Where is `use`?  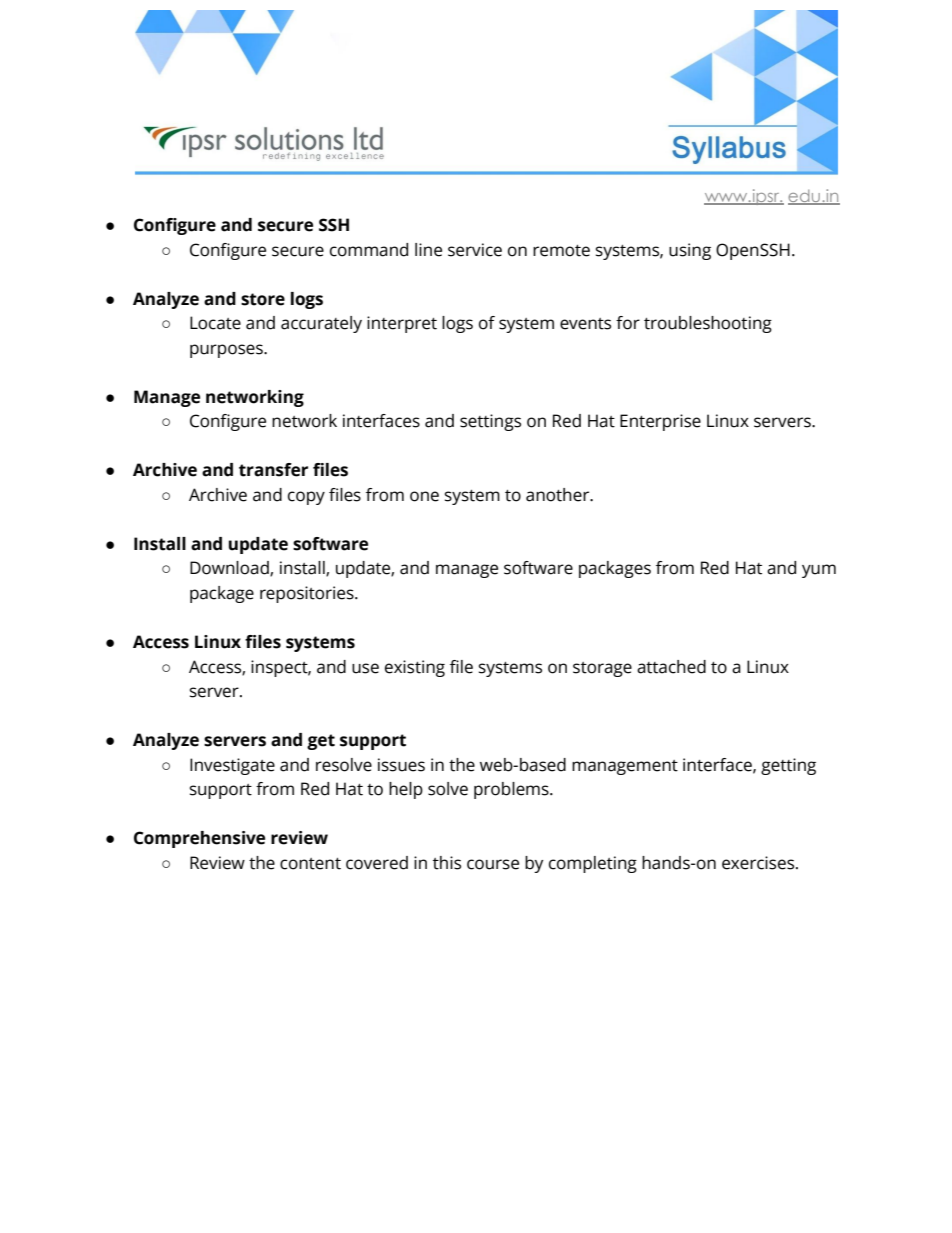 use is located at coordinates (365, 668).
